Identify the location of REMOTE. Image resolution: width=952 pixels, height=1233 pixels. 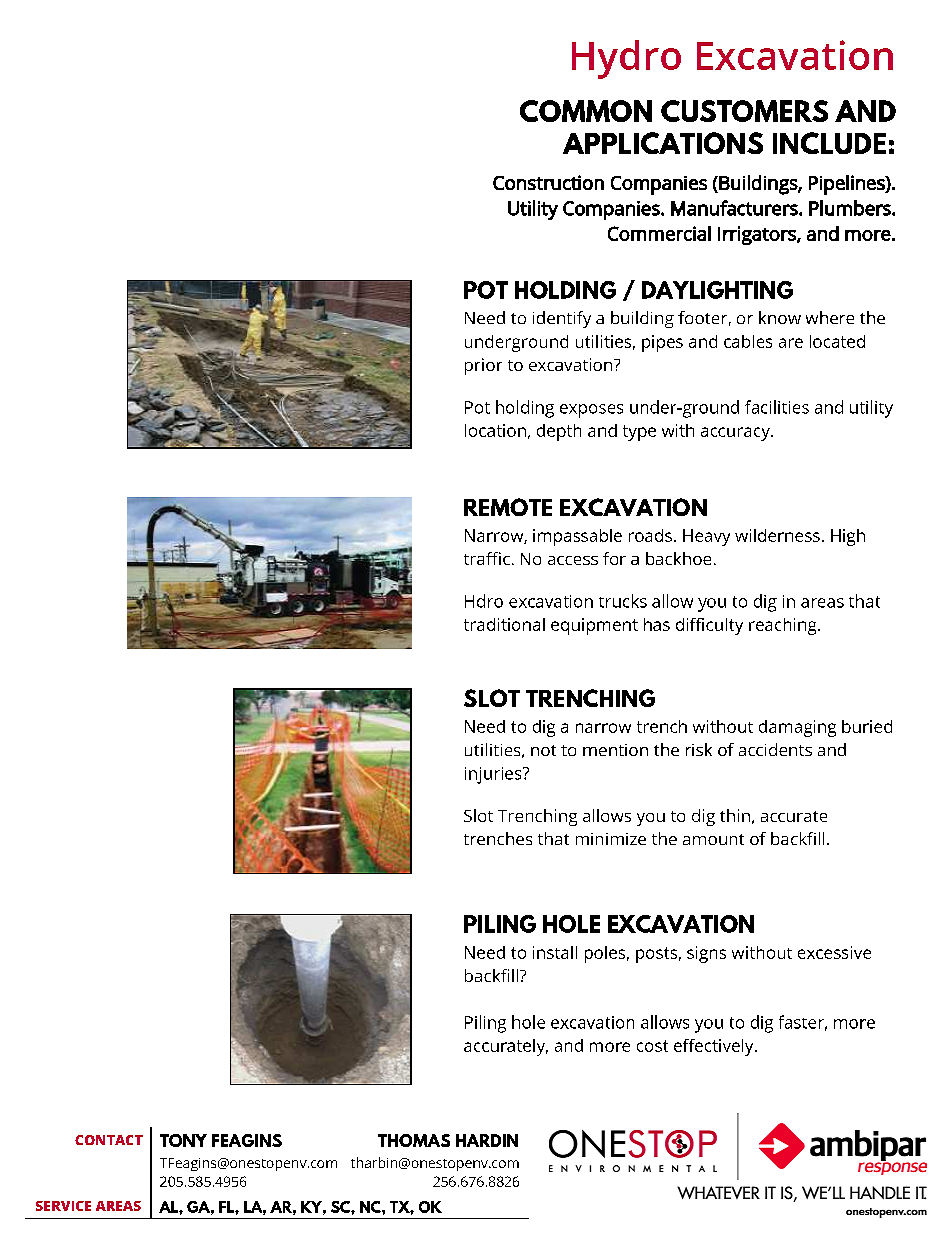
(508, 507).
